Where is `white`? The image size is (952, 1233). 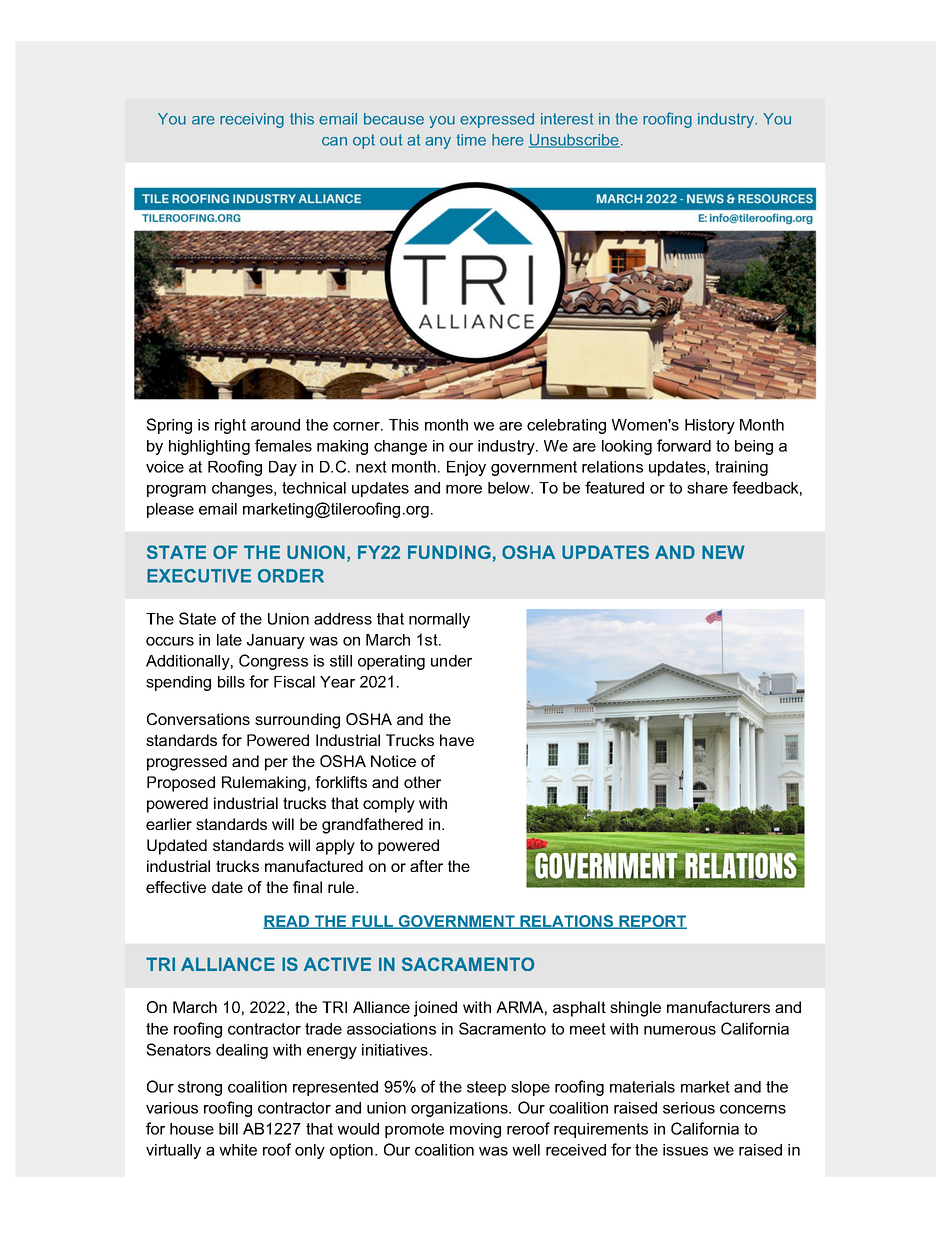 white is located at coordinates (238, 1150).
